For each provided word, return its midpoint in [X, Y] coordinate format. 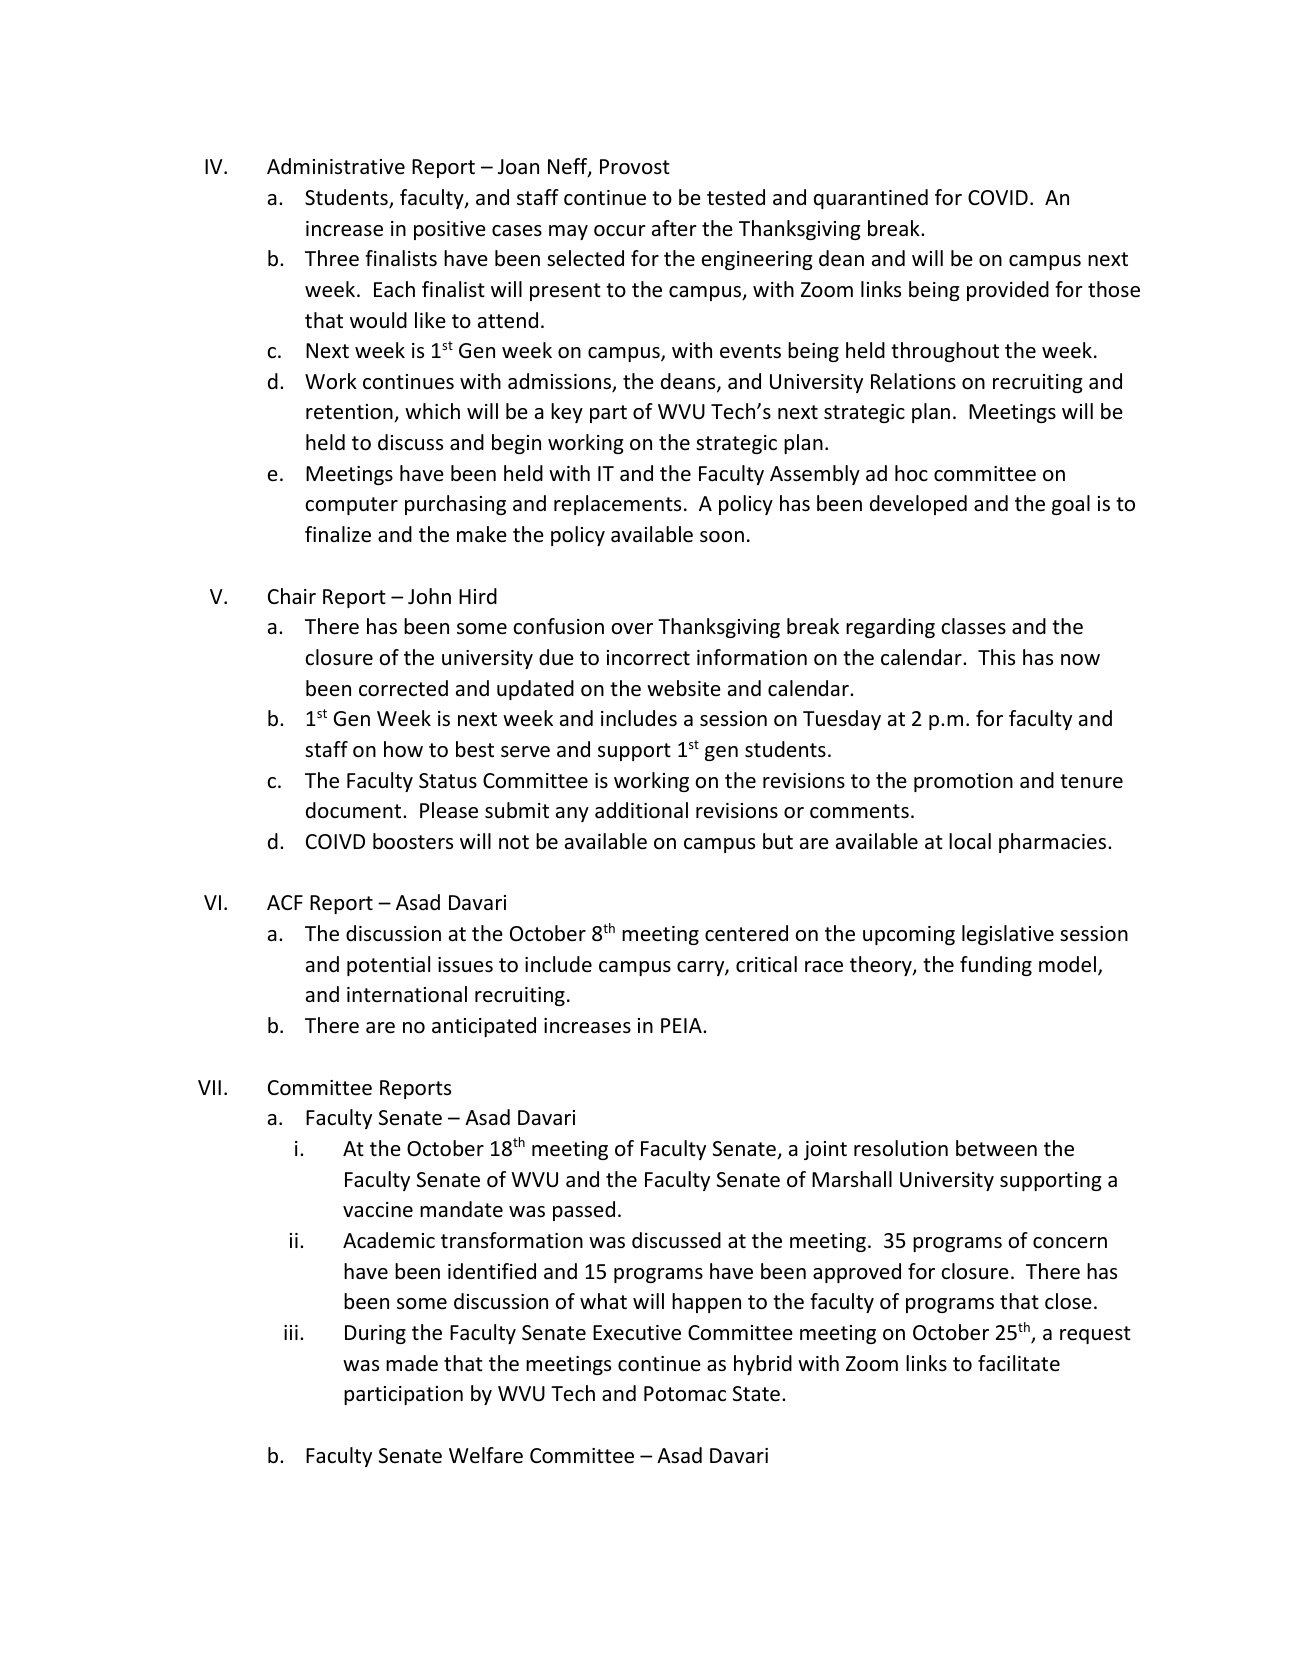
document [355, 810]
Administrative [336, 166]
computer [351, 506]
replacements [617, 505]
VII [209, 1087]
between [996, 1148]
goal [1071, 505]
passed [584, 1211]
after [674, 228]
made [412, 1363]
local [970, 841]
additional [641, 810]
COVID [998, 198]
